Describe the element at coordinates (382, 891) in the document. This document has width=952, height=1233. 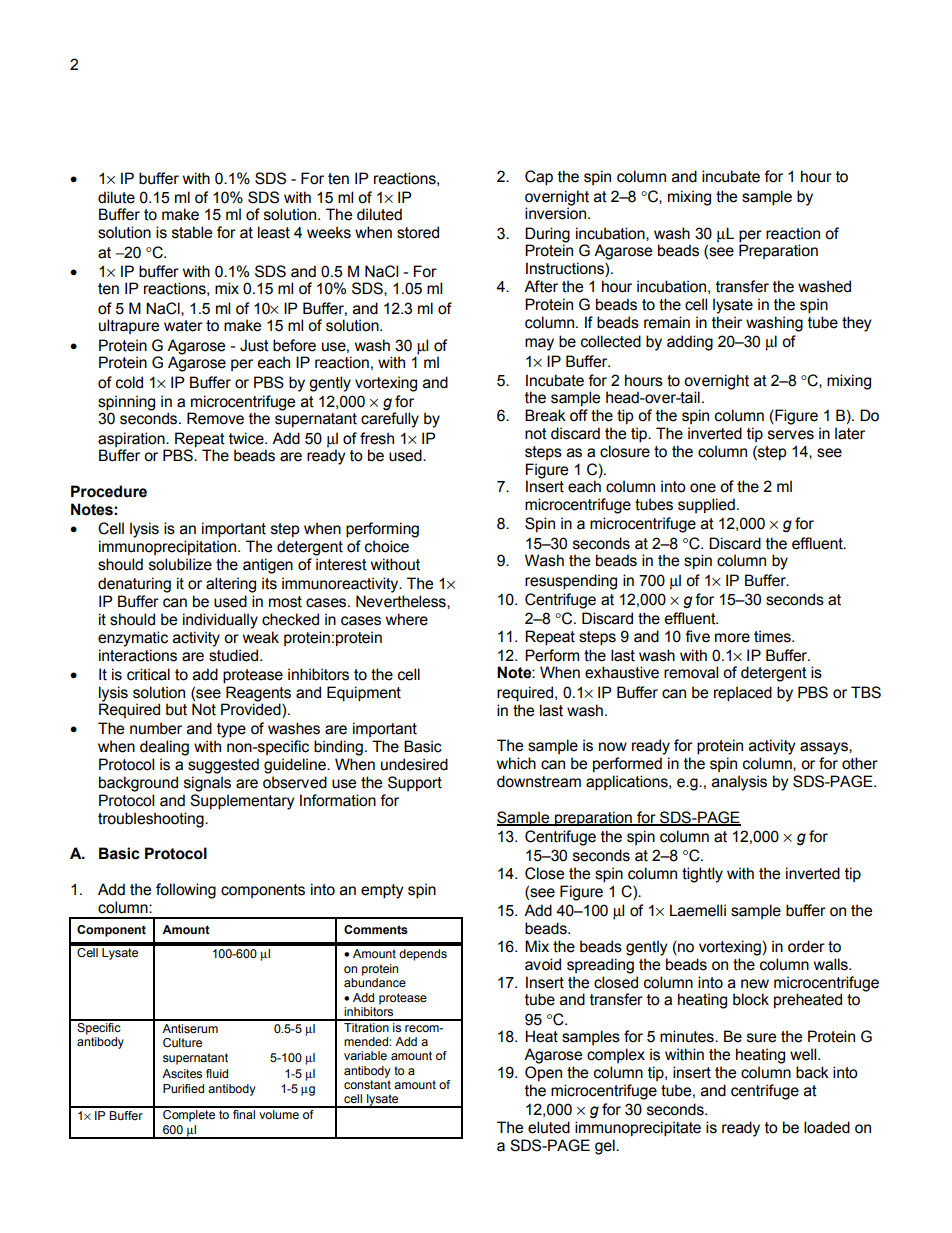
I see `empty` at that location.
